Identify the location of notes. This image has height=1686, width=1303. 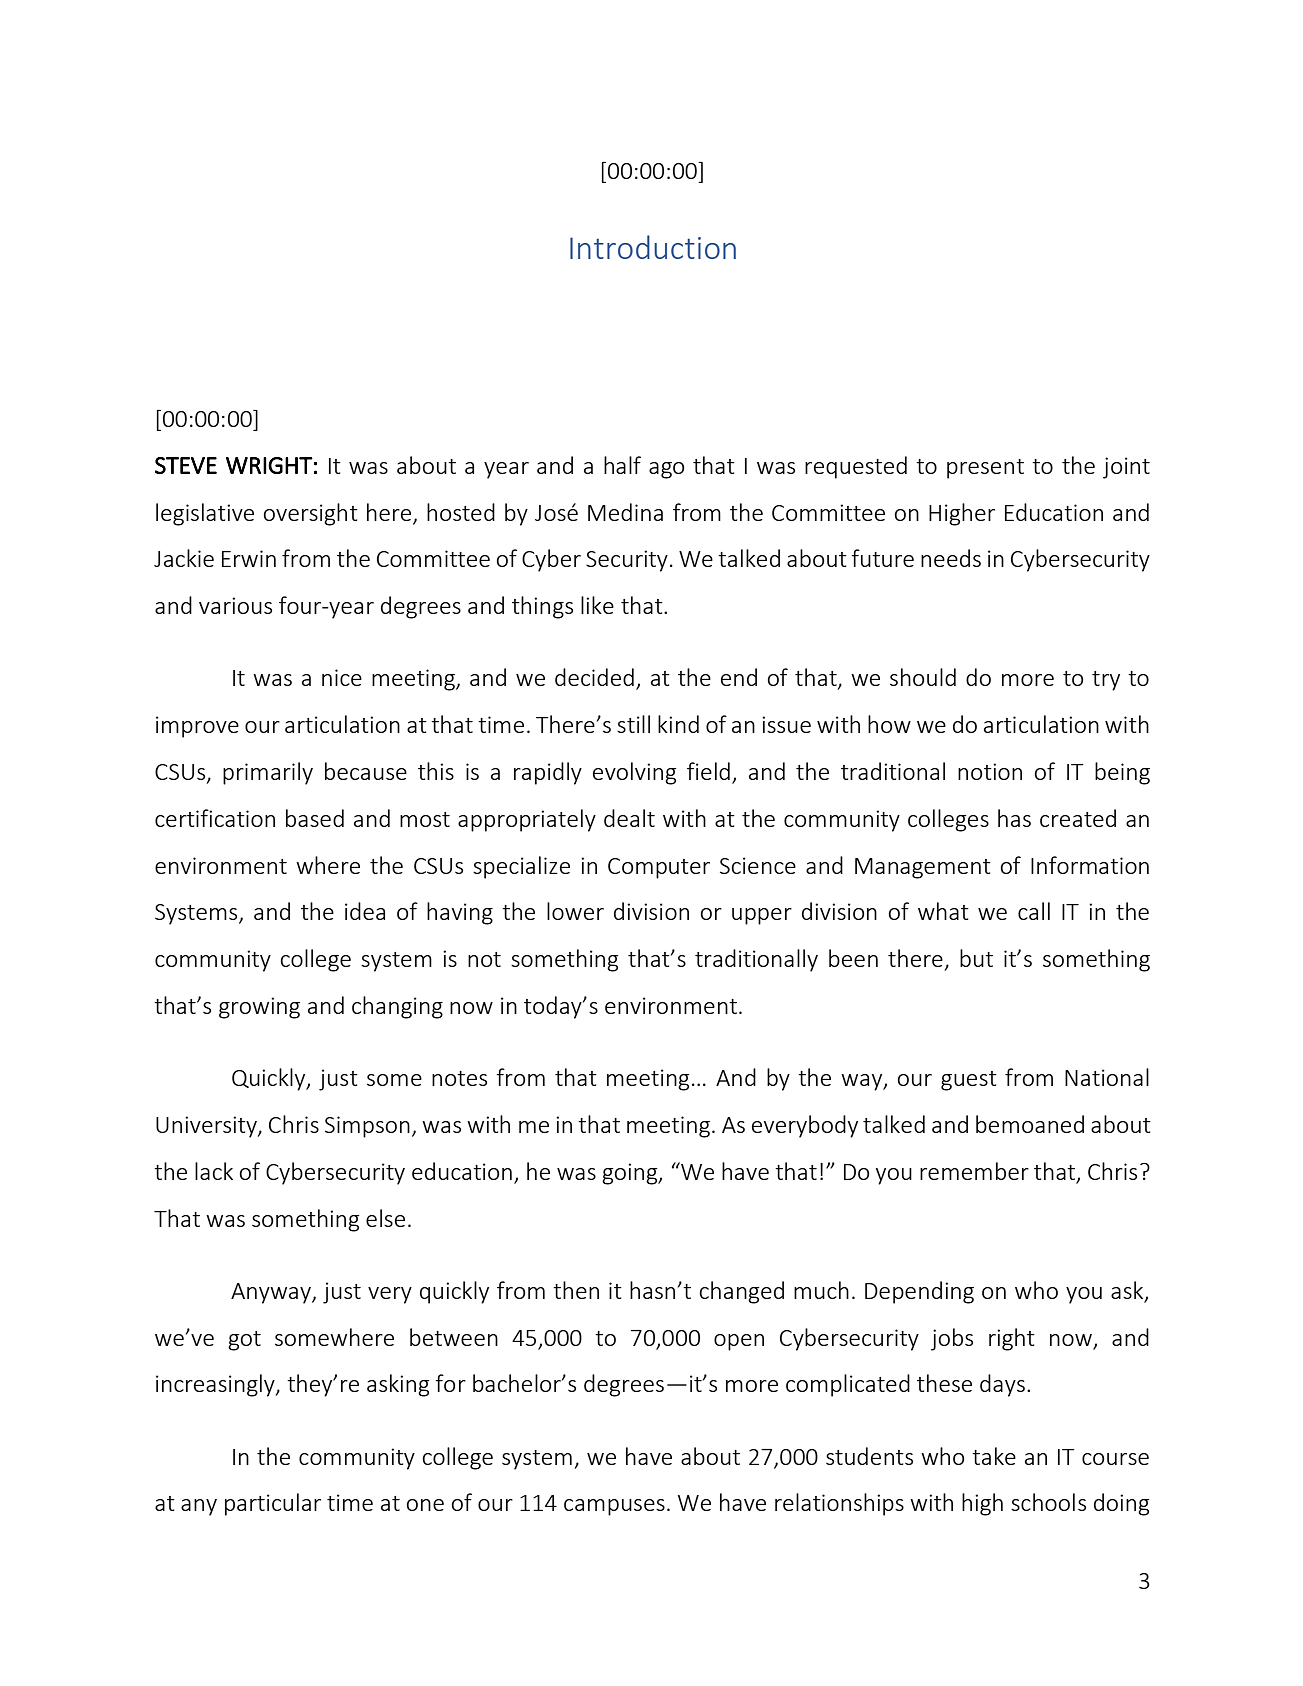
(459, 1078).
